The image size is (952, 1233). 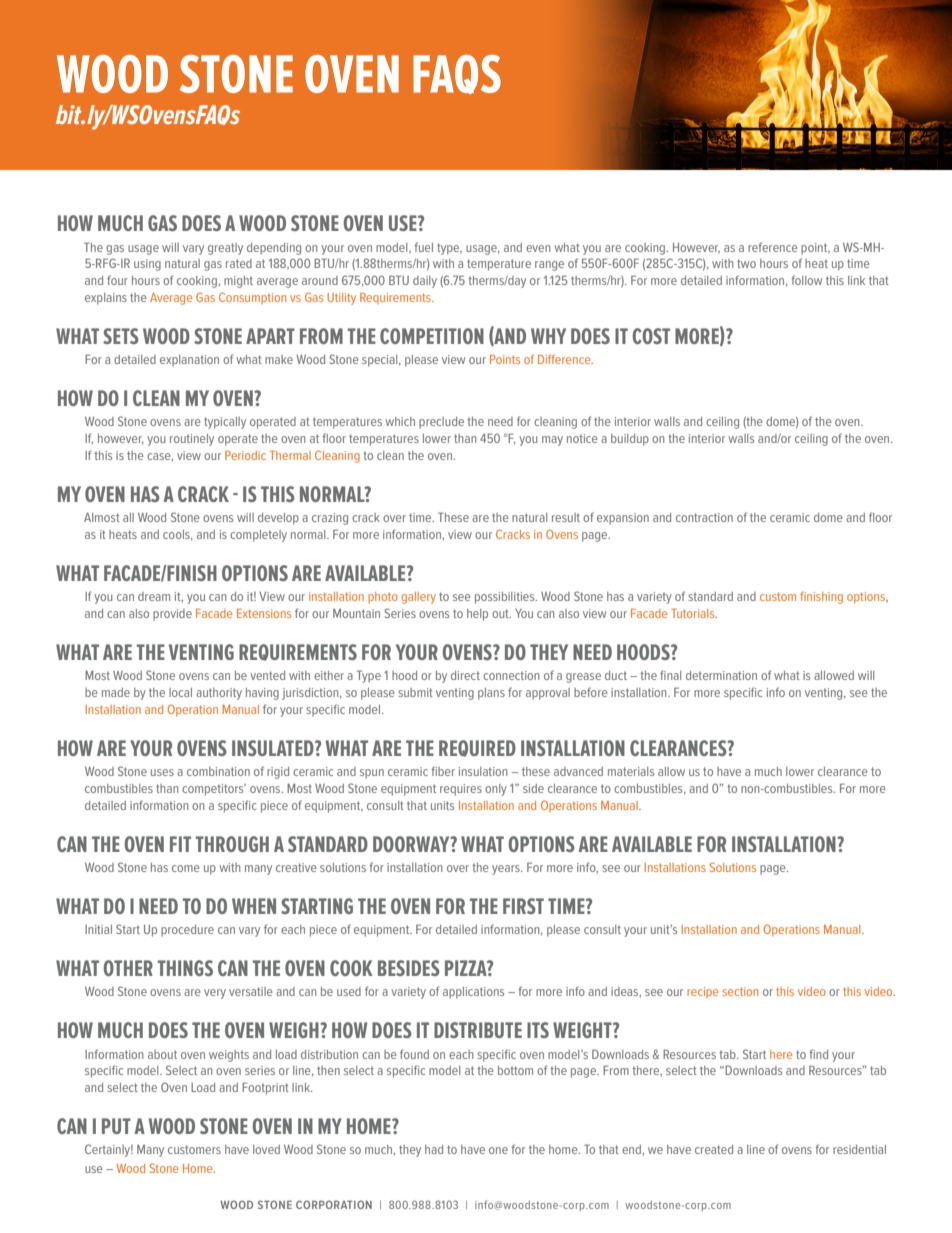 I want to click on two, so click(x=746, y=263).
